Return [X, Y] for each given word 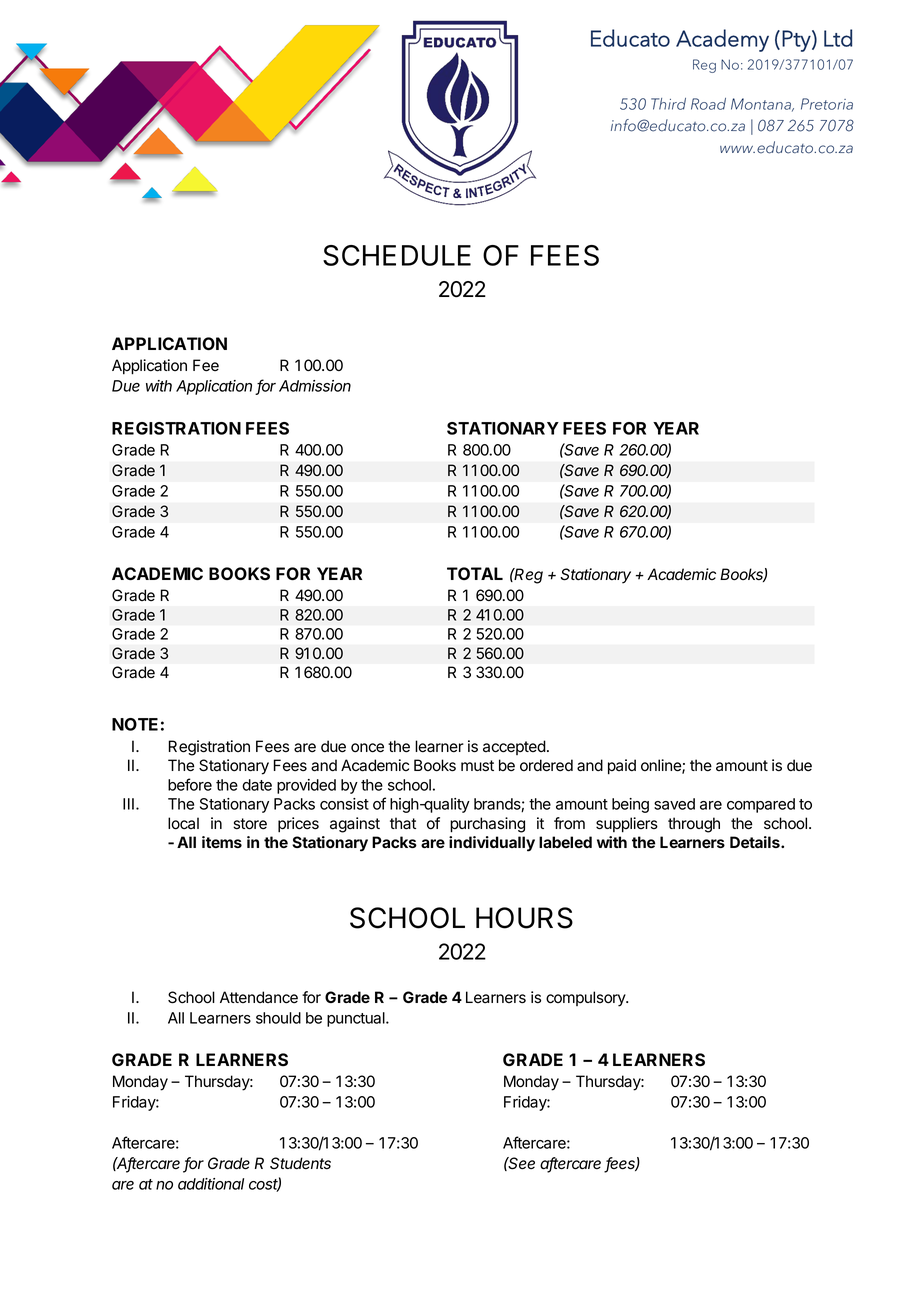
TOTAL [475, 573]
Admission [315, 386]
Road [708, 104]
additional [211, 1184]
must [477, 766]
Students [300, 1163]
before [190, 784]
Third [668, 104]
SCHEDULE [397, 255]
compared [761, 805]
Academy [722, 40]
